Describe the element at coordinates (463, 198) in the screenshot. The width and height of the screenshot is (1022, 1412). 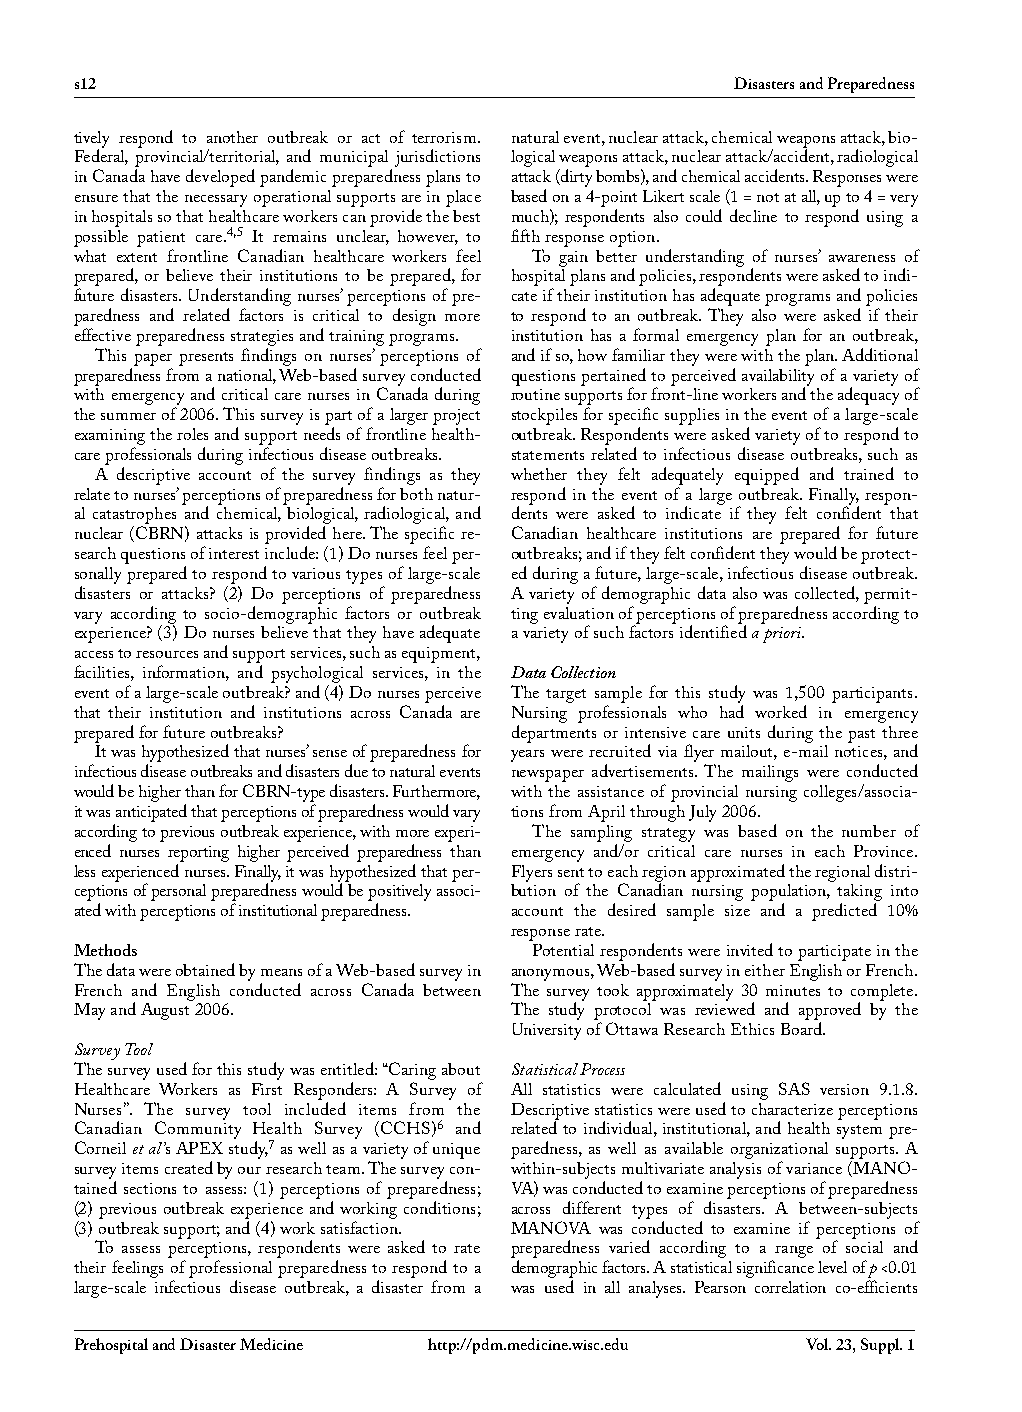
I see `place` at that location.
